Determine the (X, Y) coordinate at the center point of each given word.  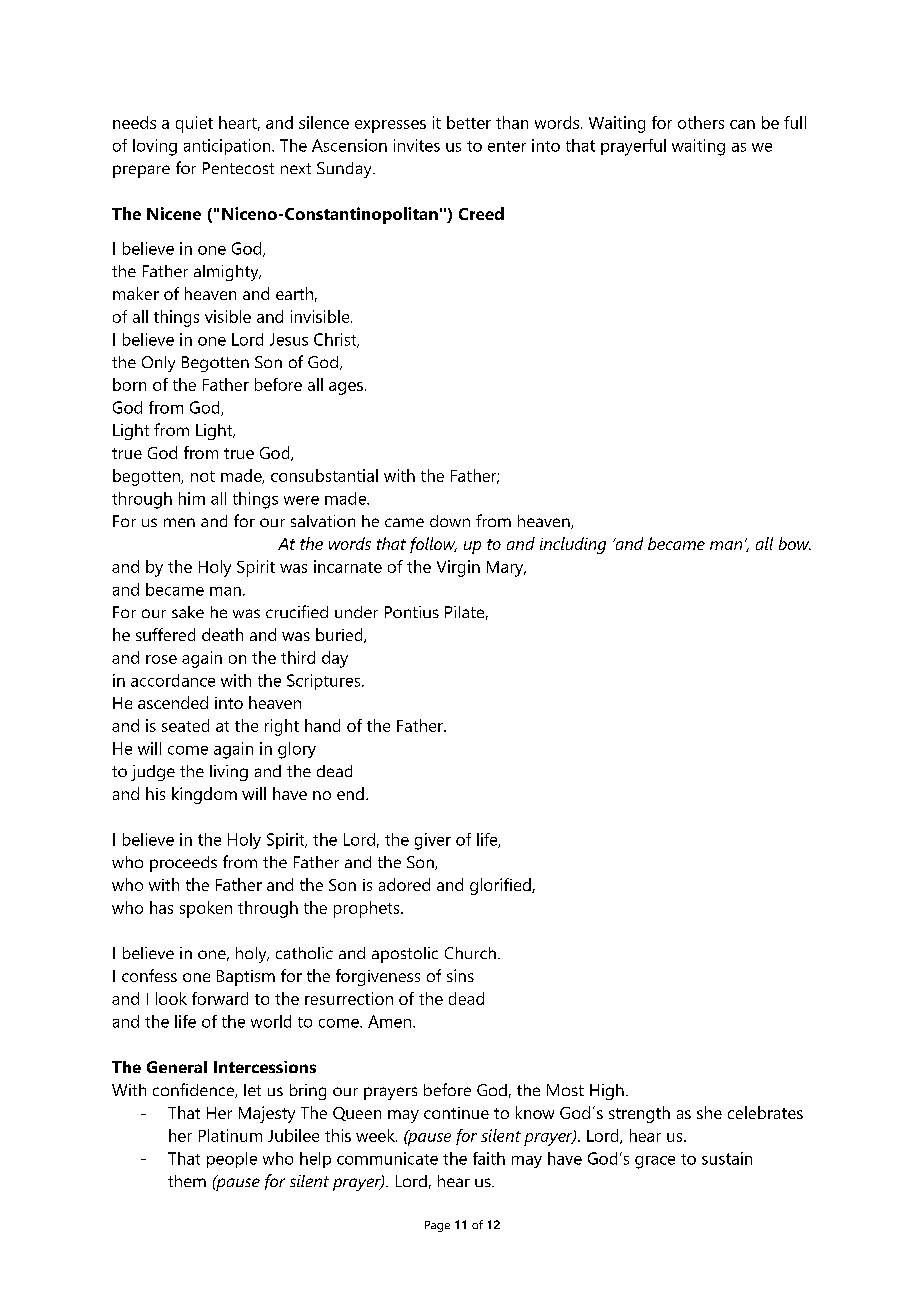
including (573, 545)
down (450, 521)
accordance (173, 680)
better (469, 122)
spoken (206, 909)
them (187, 1181)
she (709, 1112)
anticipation (228, 147)
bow (795, 543)
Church (470, 953)
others (701, 122)
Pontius (412, 612)
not (203, 476)
